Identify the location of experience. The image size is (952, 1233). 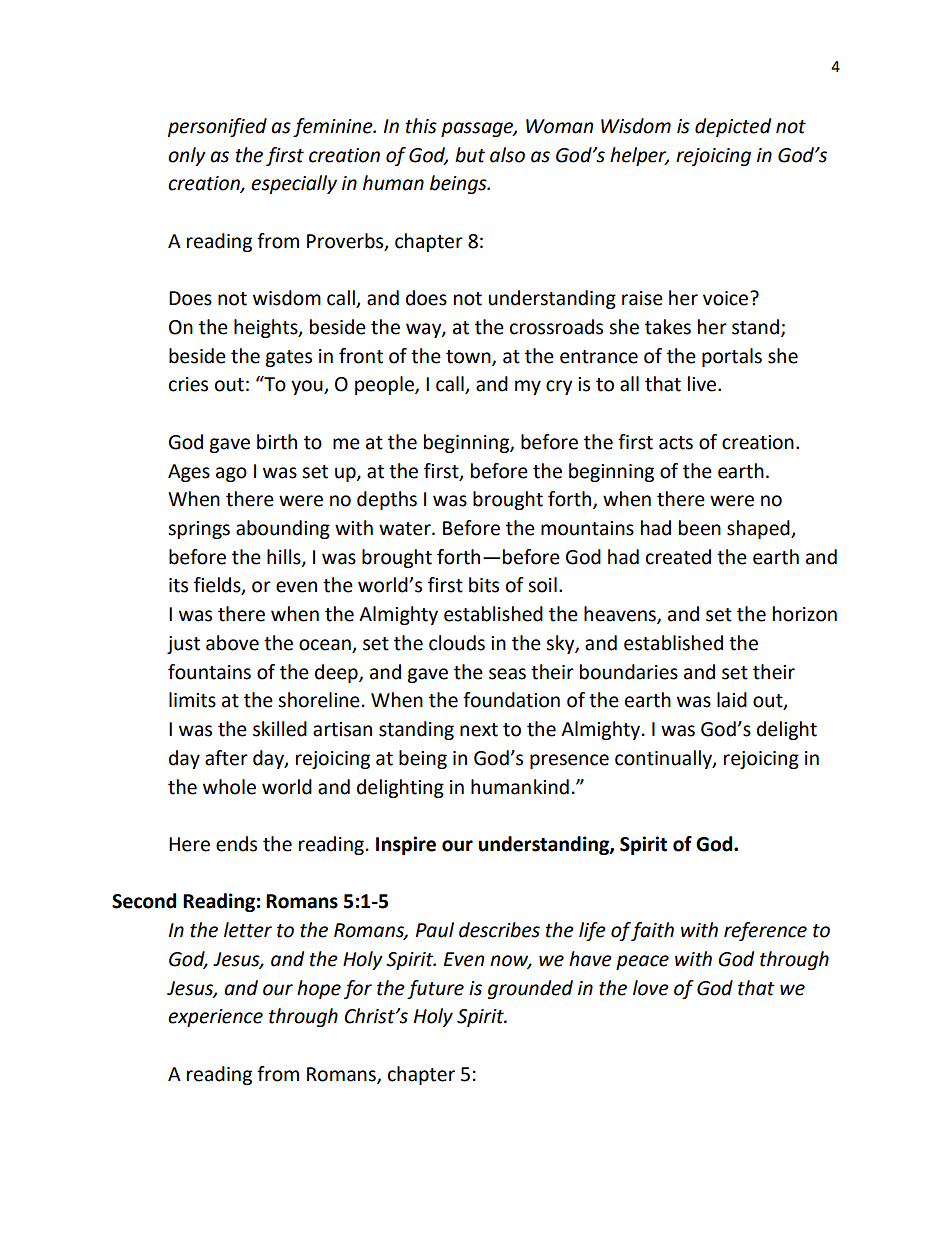
(215, 1018).
